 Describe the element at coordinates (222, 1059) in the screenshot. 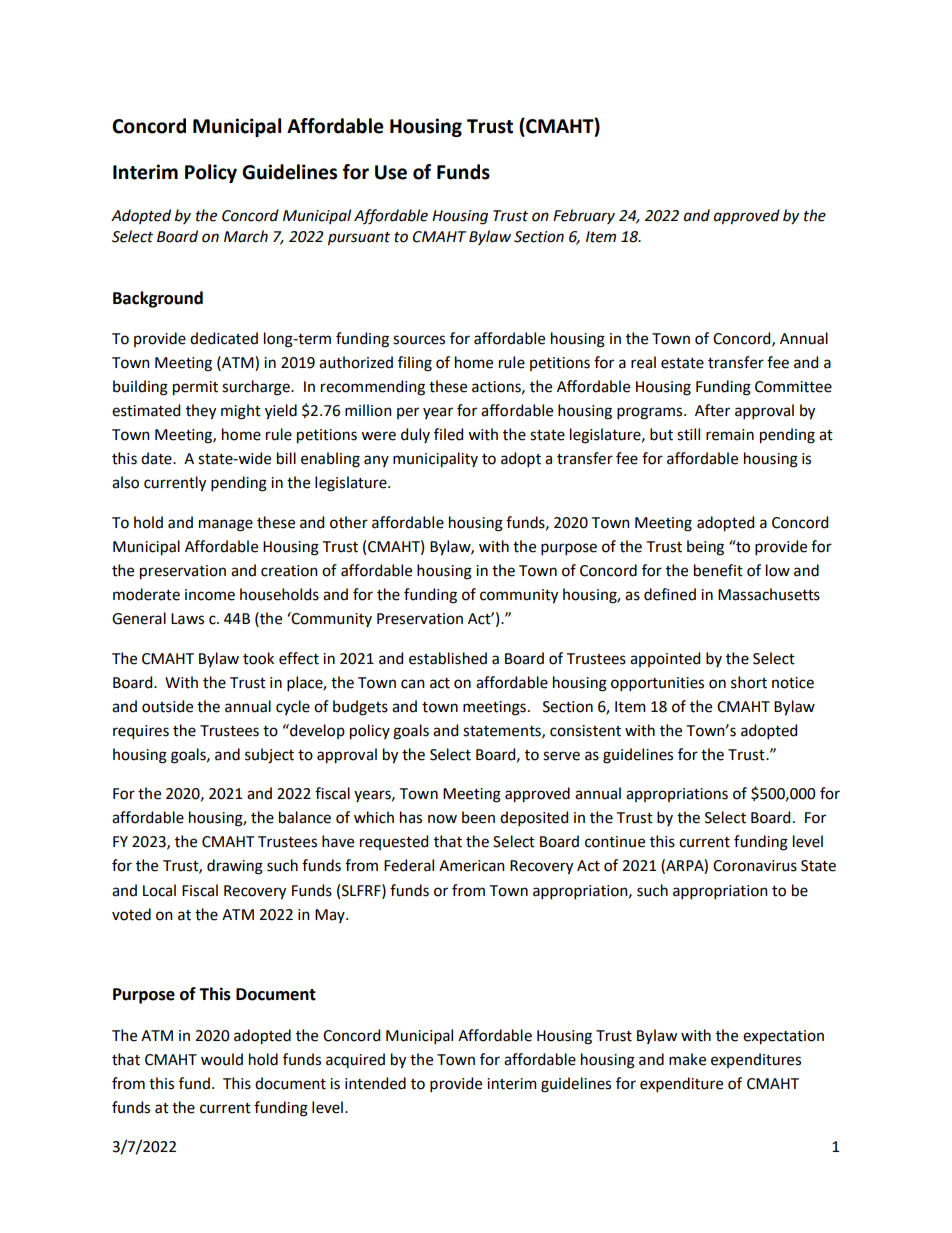

I see `would` at that location.
